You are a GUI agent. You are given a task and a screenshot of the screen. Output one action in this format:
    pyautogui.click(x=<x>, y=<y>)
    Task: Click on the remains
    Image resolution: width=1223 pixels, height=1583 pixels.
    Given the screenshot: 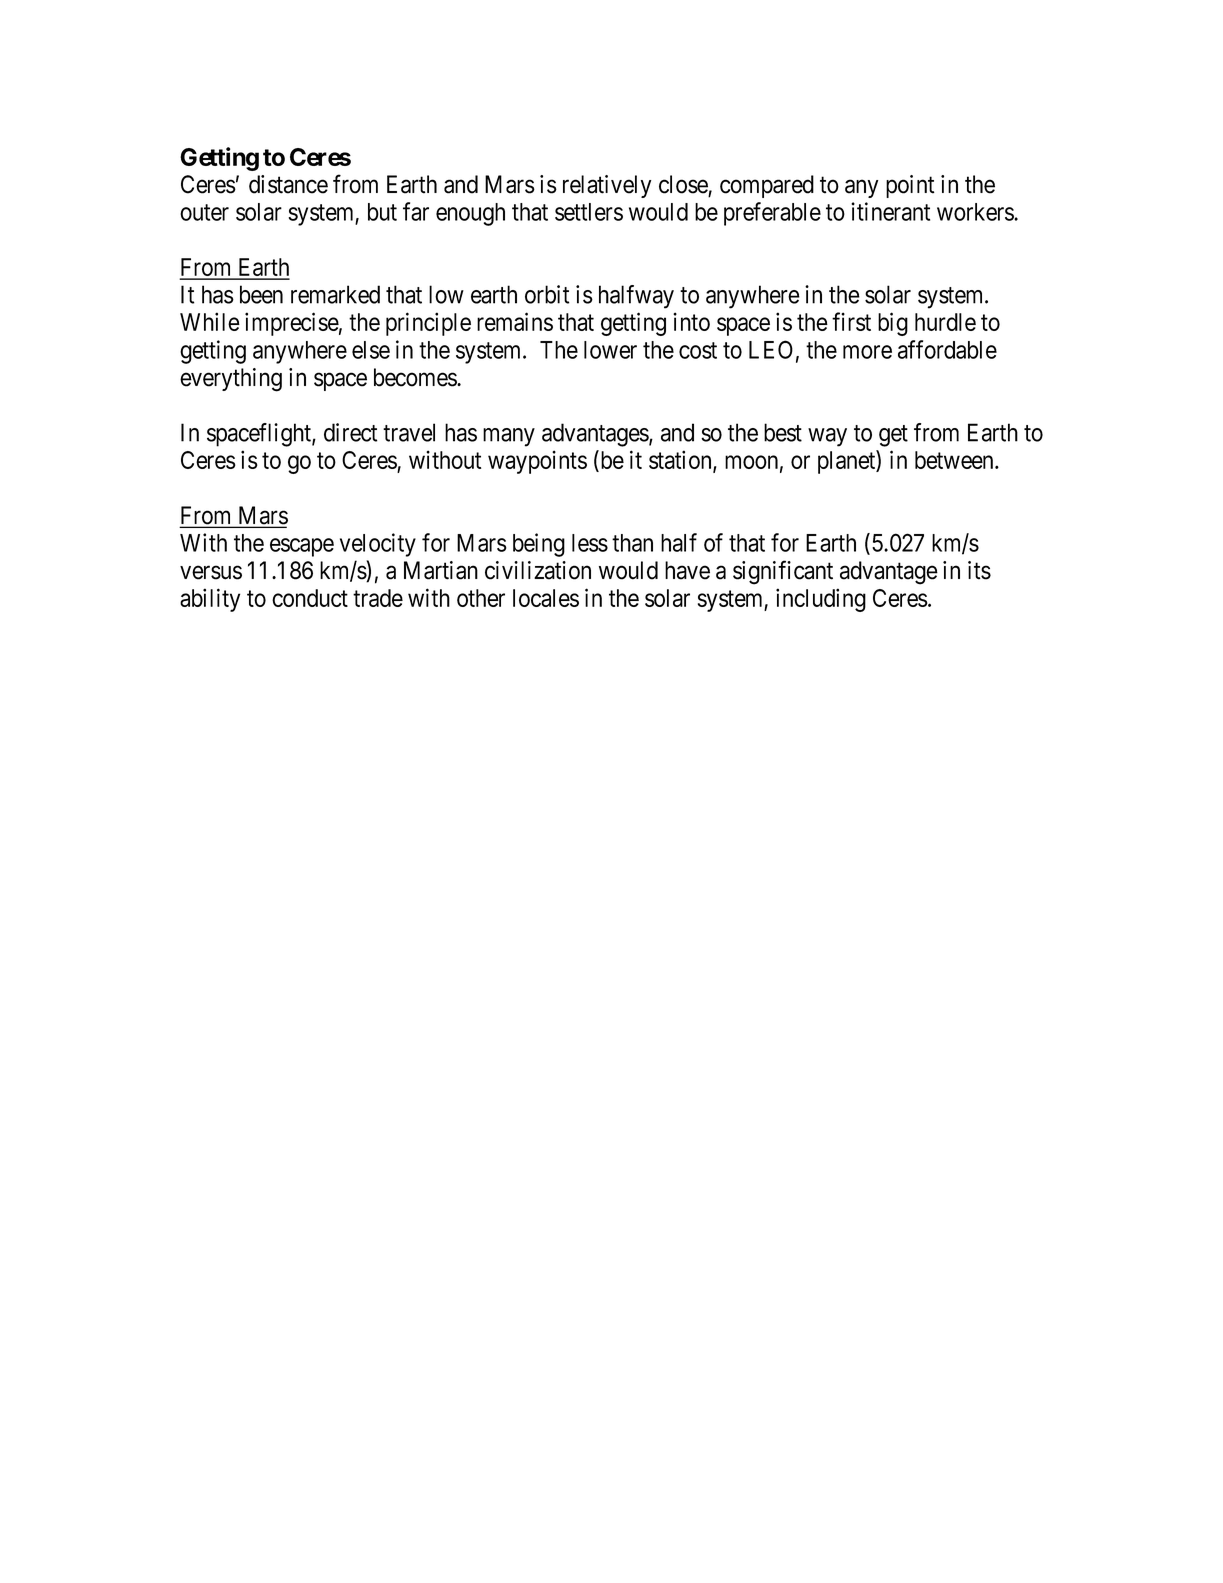 What is the action you would take?
    pyautogui.click(x=515, y=321)
